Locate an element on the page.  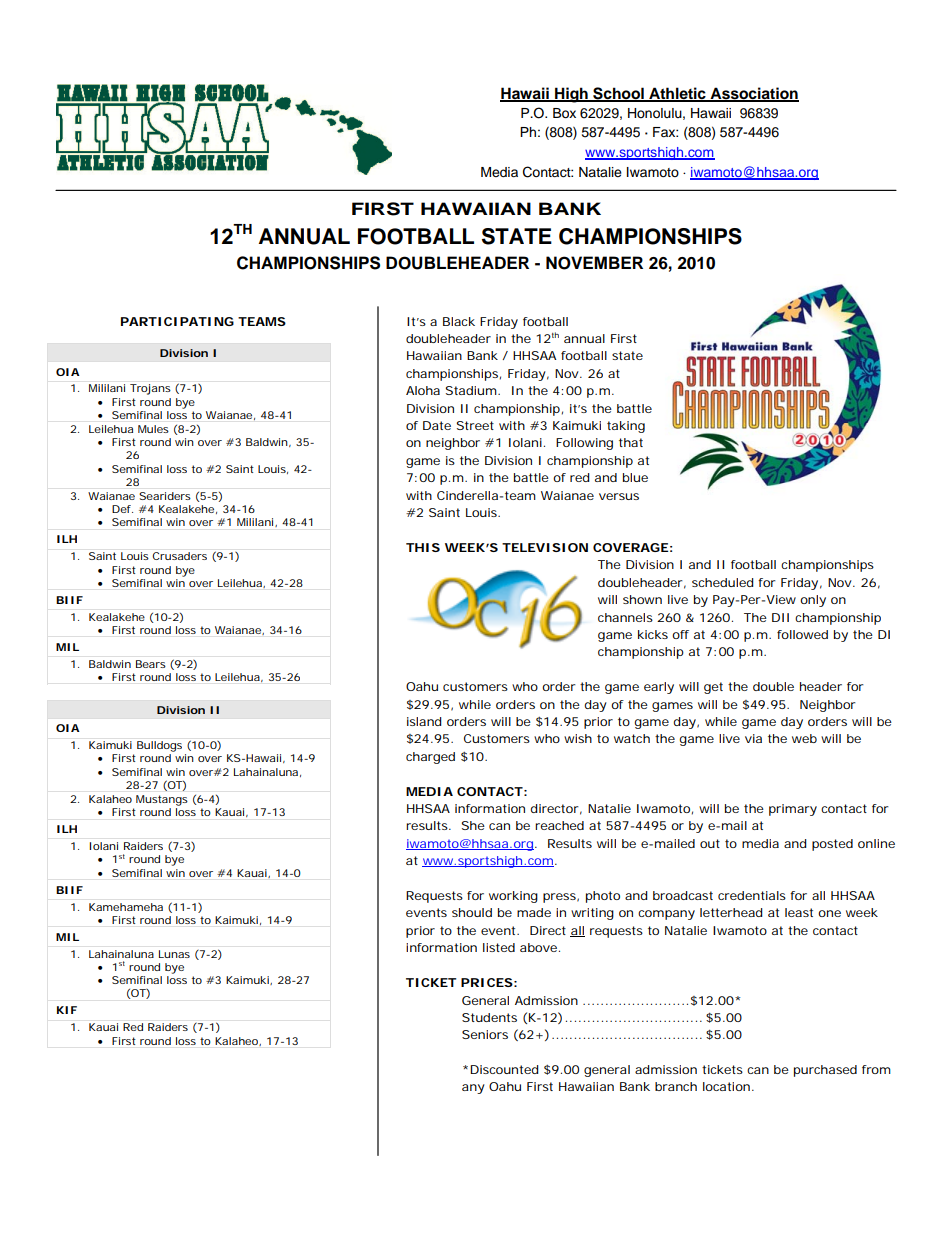
Box is located at coordinates (564, 113).
